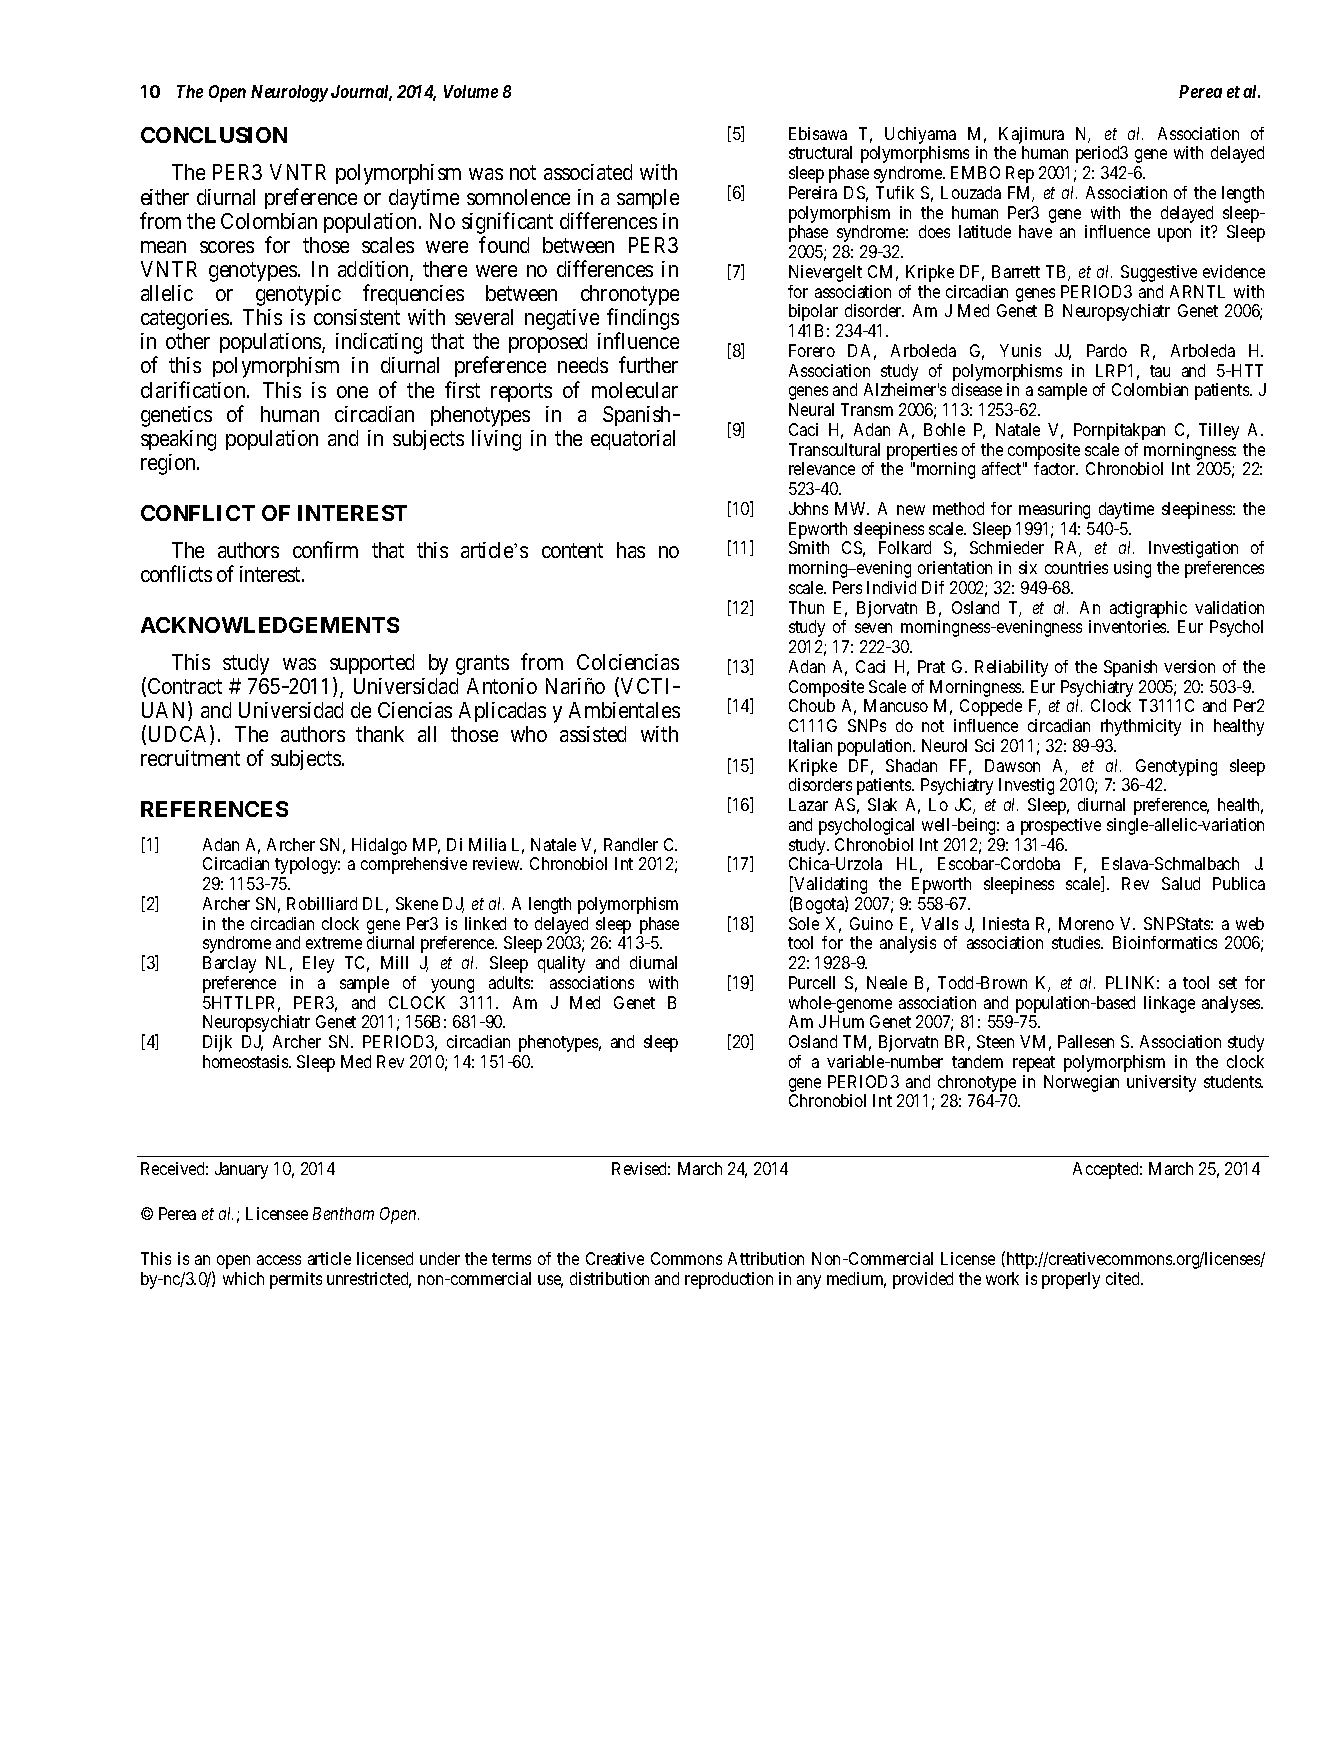  Describe the element at coordinates (975, 172) in the image. I see `EMBO` at that location.
